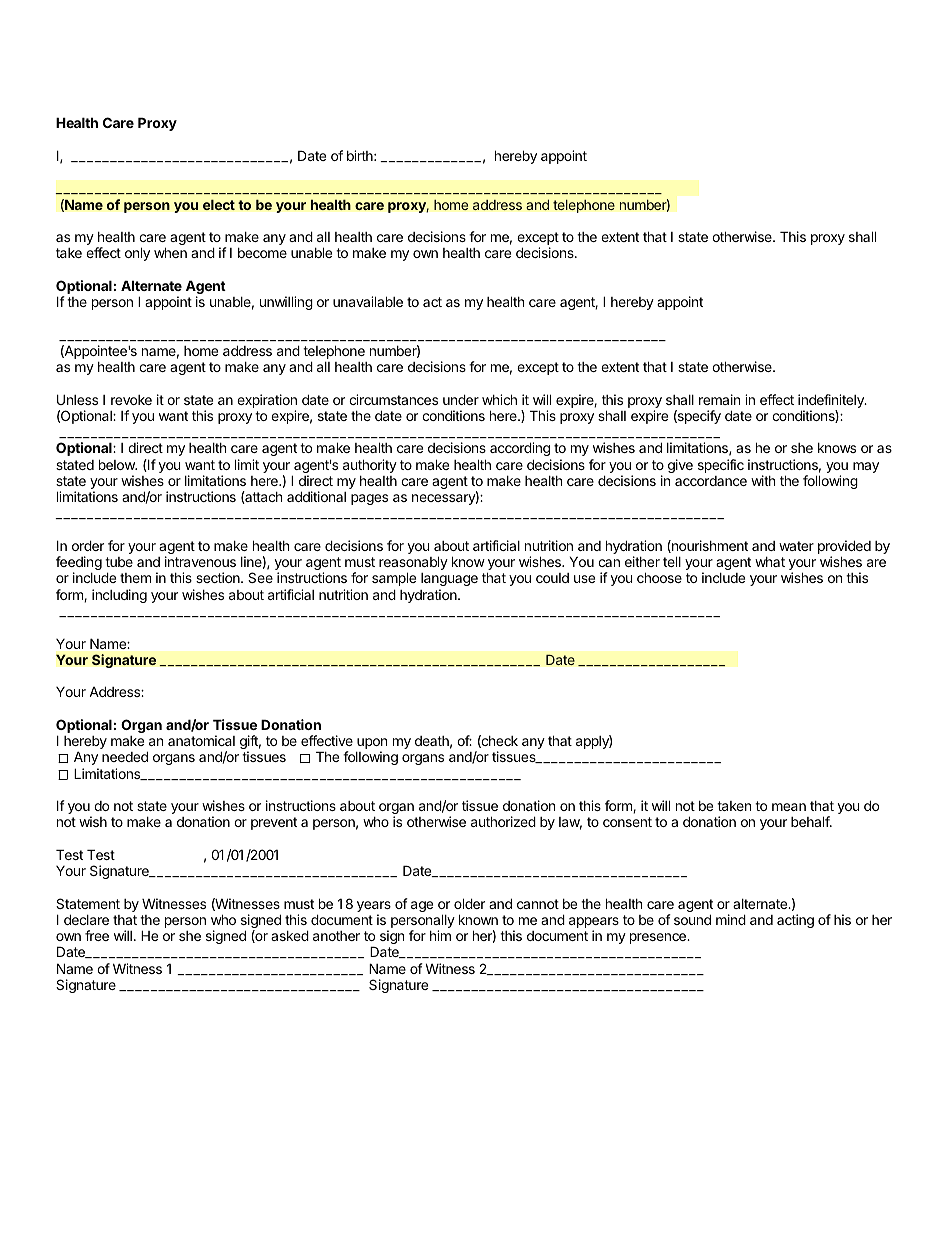 This screenshot has width=952, height=1233. I want to click on older, so click(469, 903).
